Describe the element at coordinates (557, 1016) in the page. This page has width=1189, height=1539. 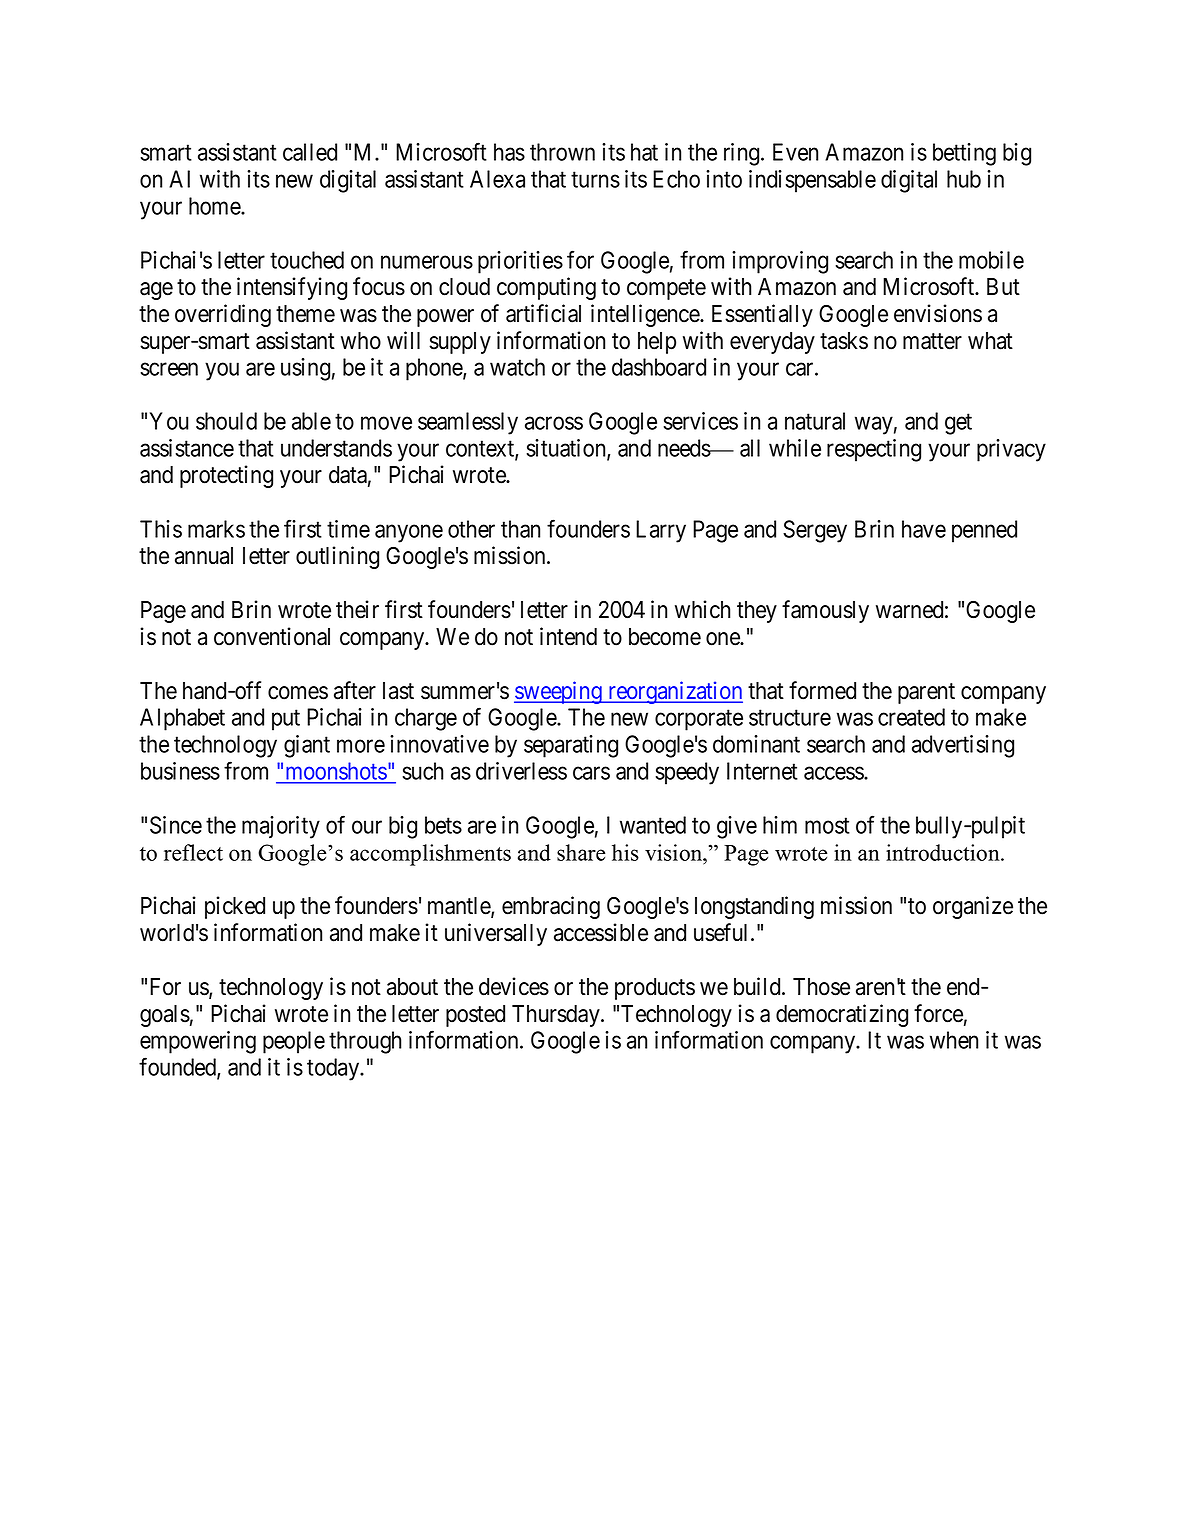
I see `Thursday` at that location.
